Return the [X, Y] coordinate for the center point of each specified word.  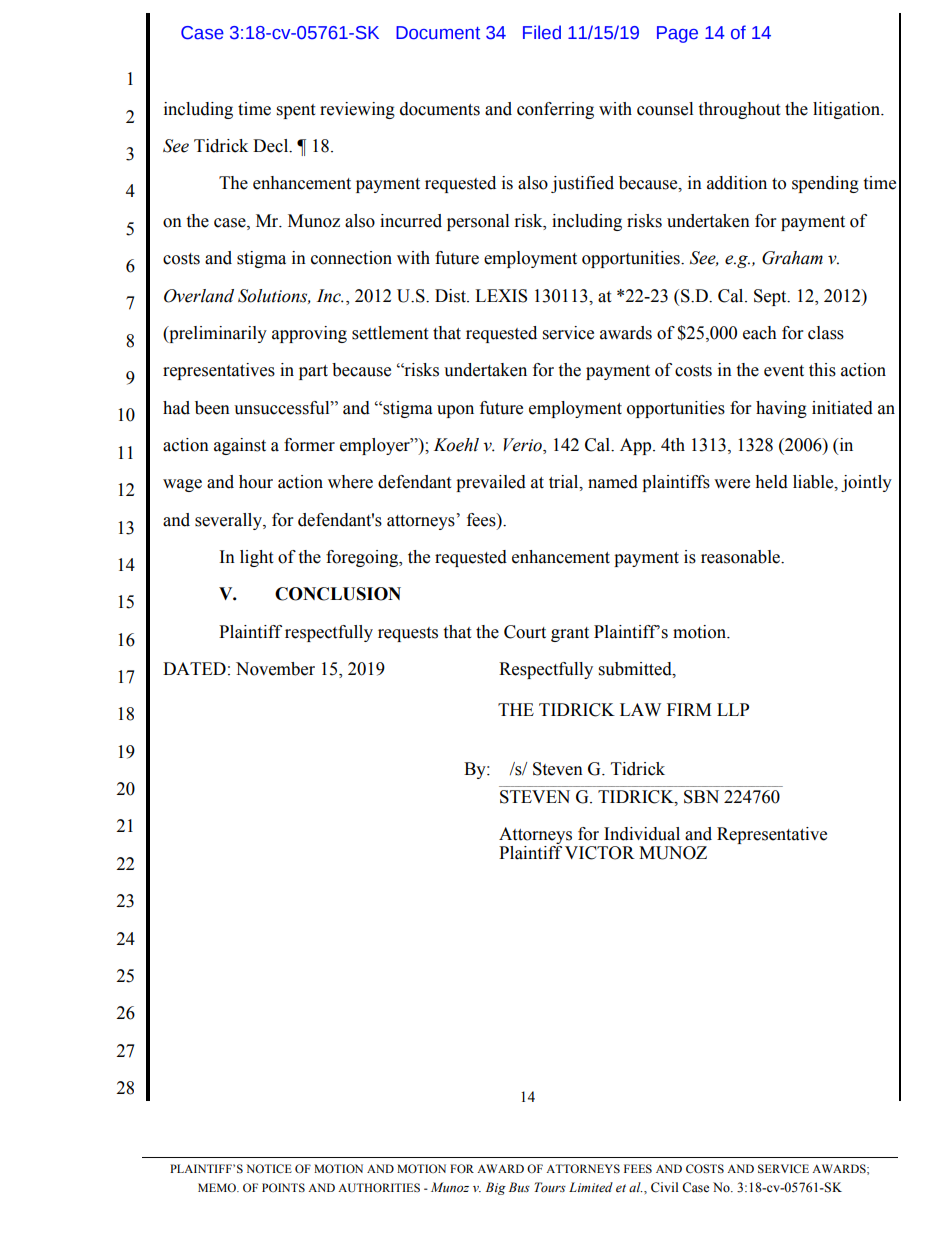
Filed [542, 32]
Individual [642, 834]
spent [296, 111]
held [771, 482]
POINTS [283, 1187]
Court [525, 632]
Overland [199, 296]
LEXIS [501, 296]
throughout [739, 110]
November [275, 669]
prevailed [491, 483]
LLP [733, 709]
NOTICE [269, 1168]
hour [256, 482]
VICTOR [600, 853]
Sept [771, 297]
